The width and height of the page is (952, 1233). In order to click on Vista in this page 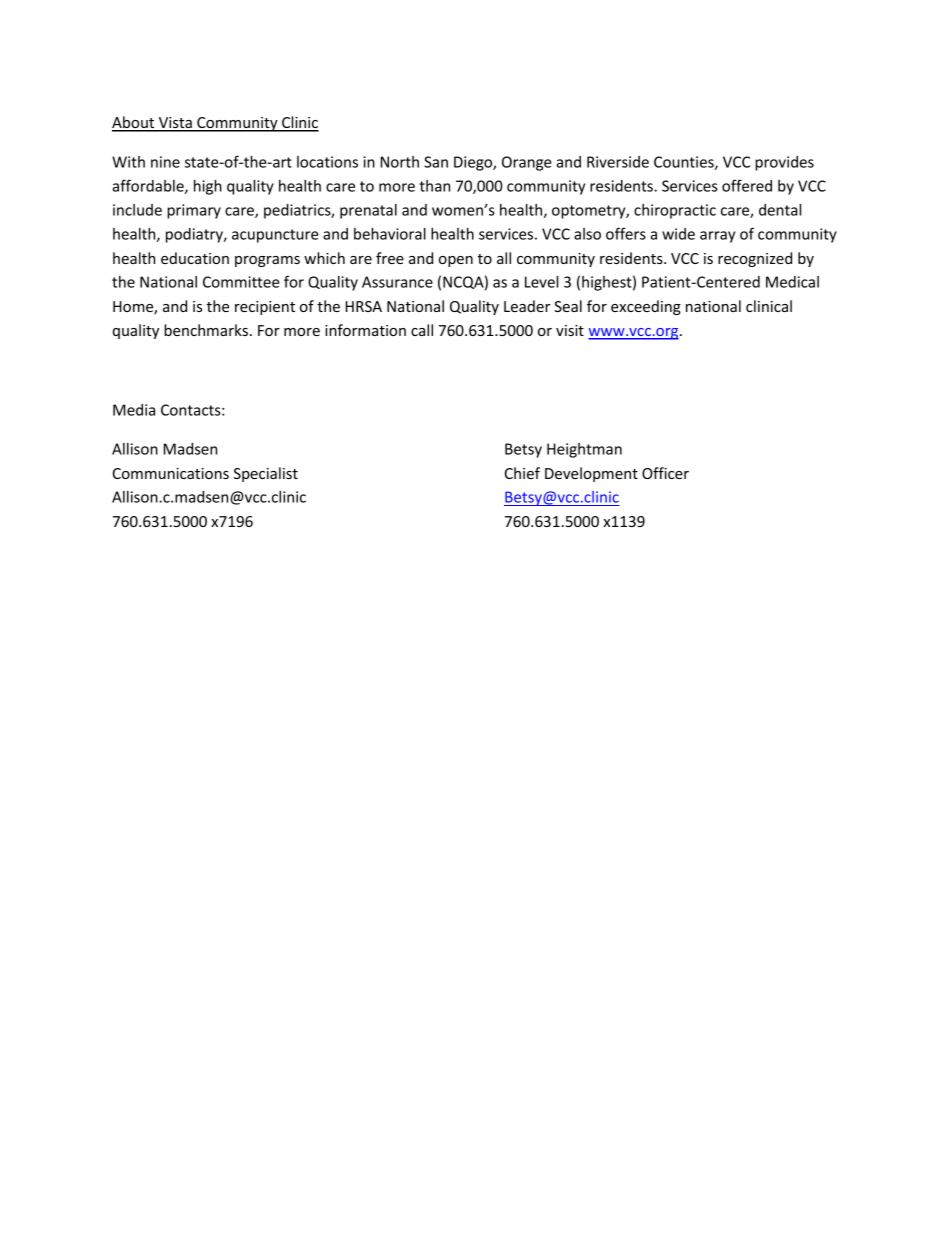, I will do `click(175, 124)`.
